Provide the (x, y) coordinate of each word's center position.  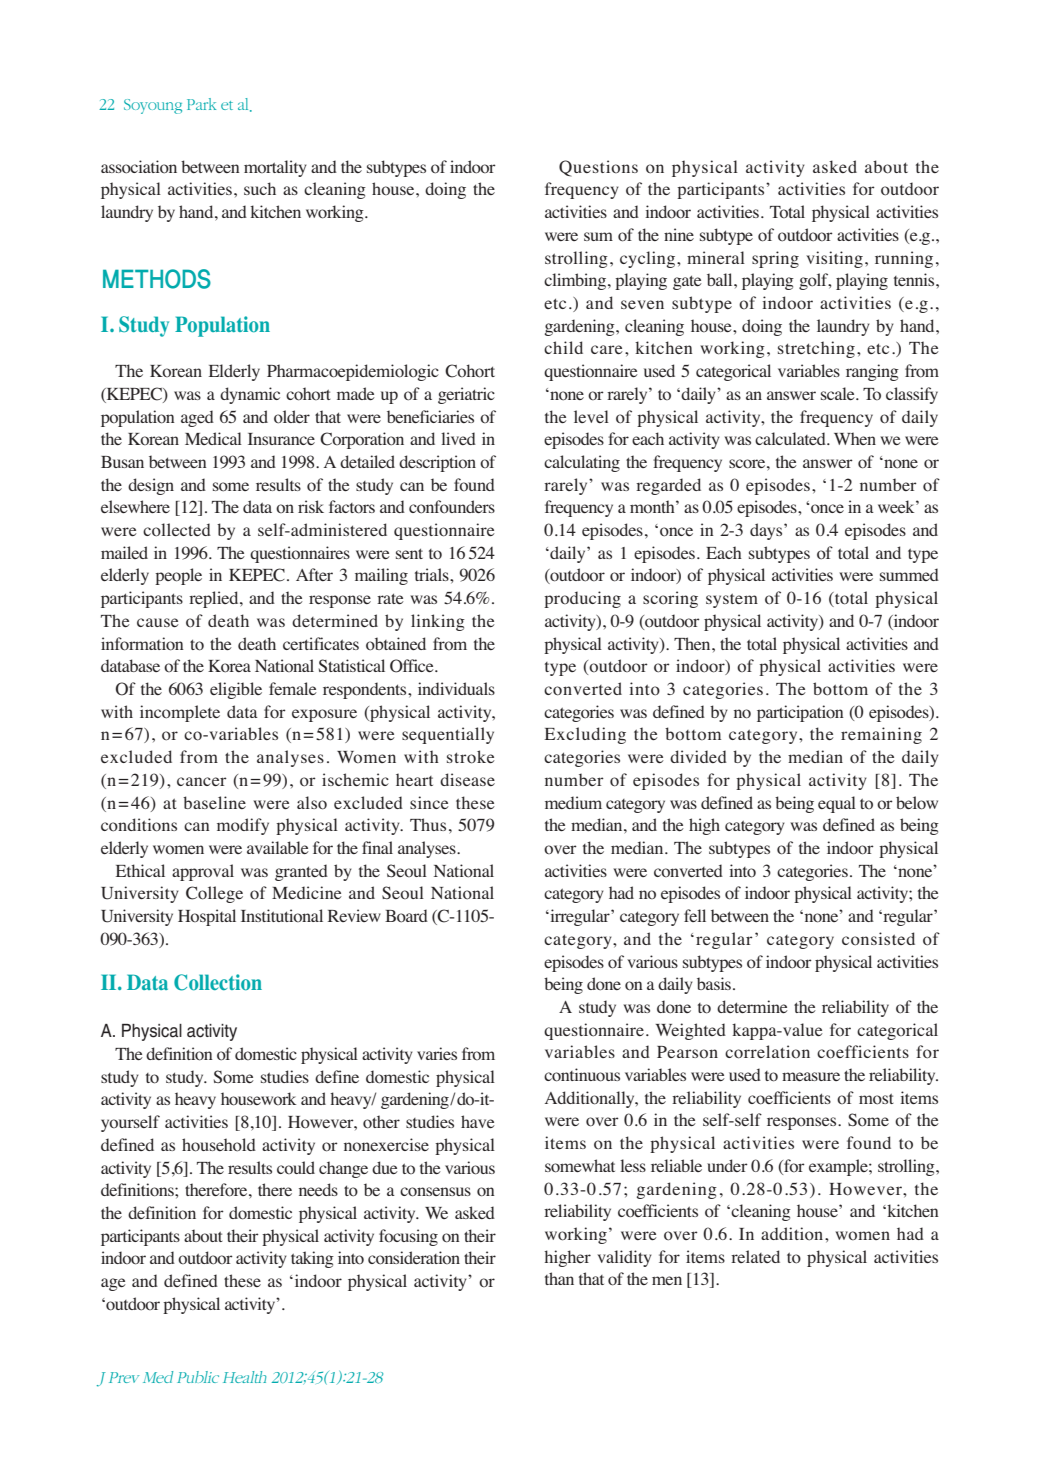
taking (312, 1259)
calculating (582, 463)
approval (203, 872)
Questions (598, 168)
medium (573, 802)
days (767, 531)
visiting (834, 259)
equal (837, 804)
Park (201, 104)
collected (177, 530)
